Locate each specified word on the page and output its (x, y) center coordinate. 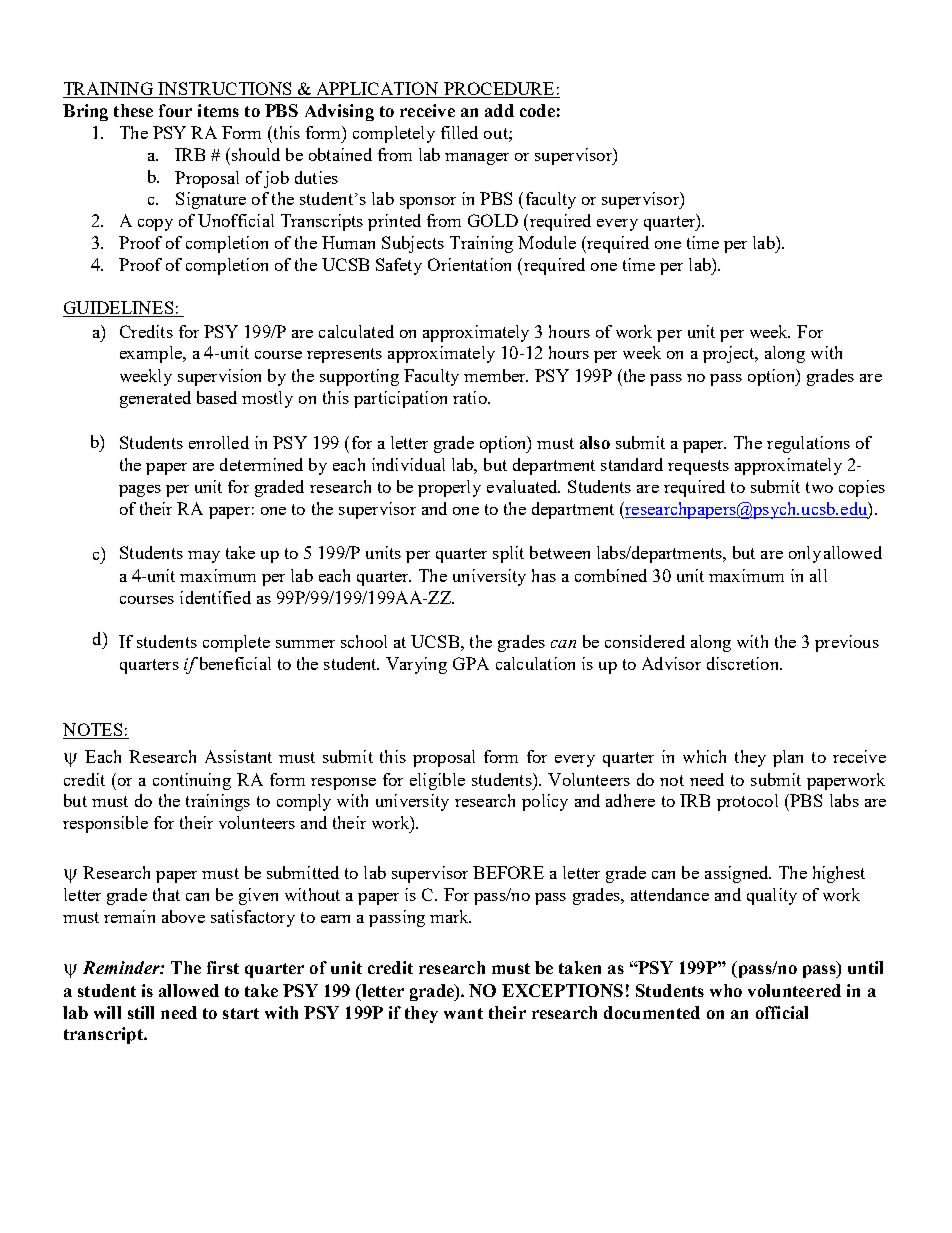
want (463, 1013)
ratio (471, 397)
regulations (808, 444)
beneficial (235, 663)
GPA (471, 663)
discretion (744, 663)
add (499, 110)
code (537, 110)
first (223, 967)
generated (155, 399)
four (175, 110)
